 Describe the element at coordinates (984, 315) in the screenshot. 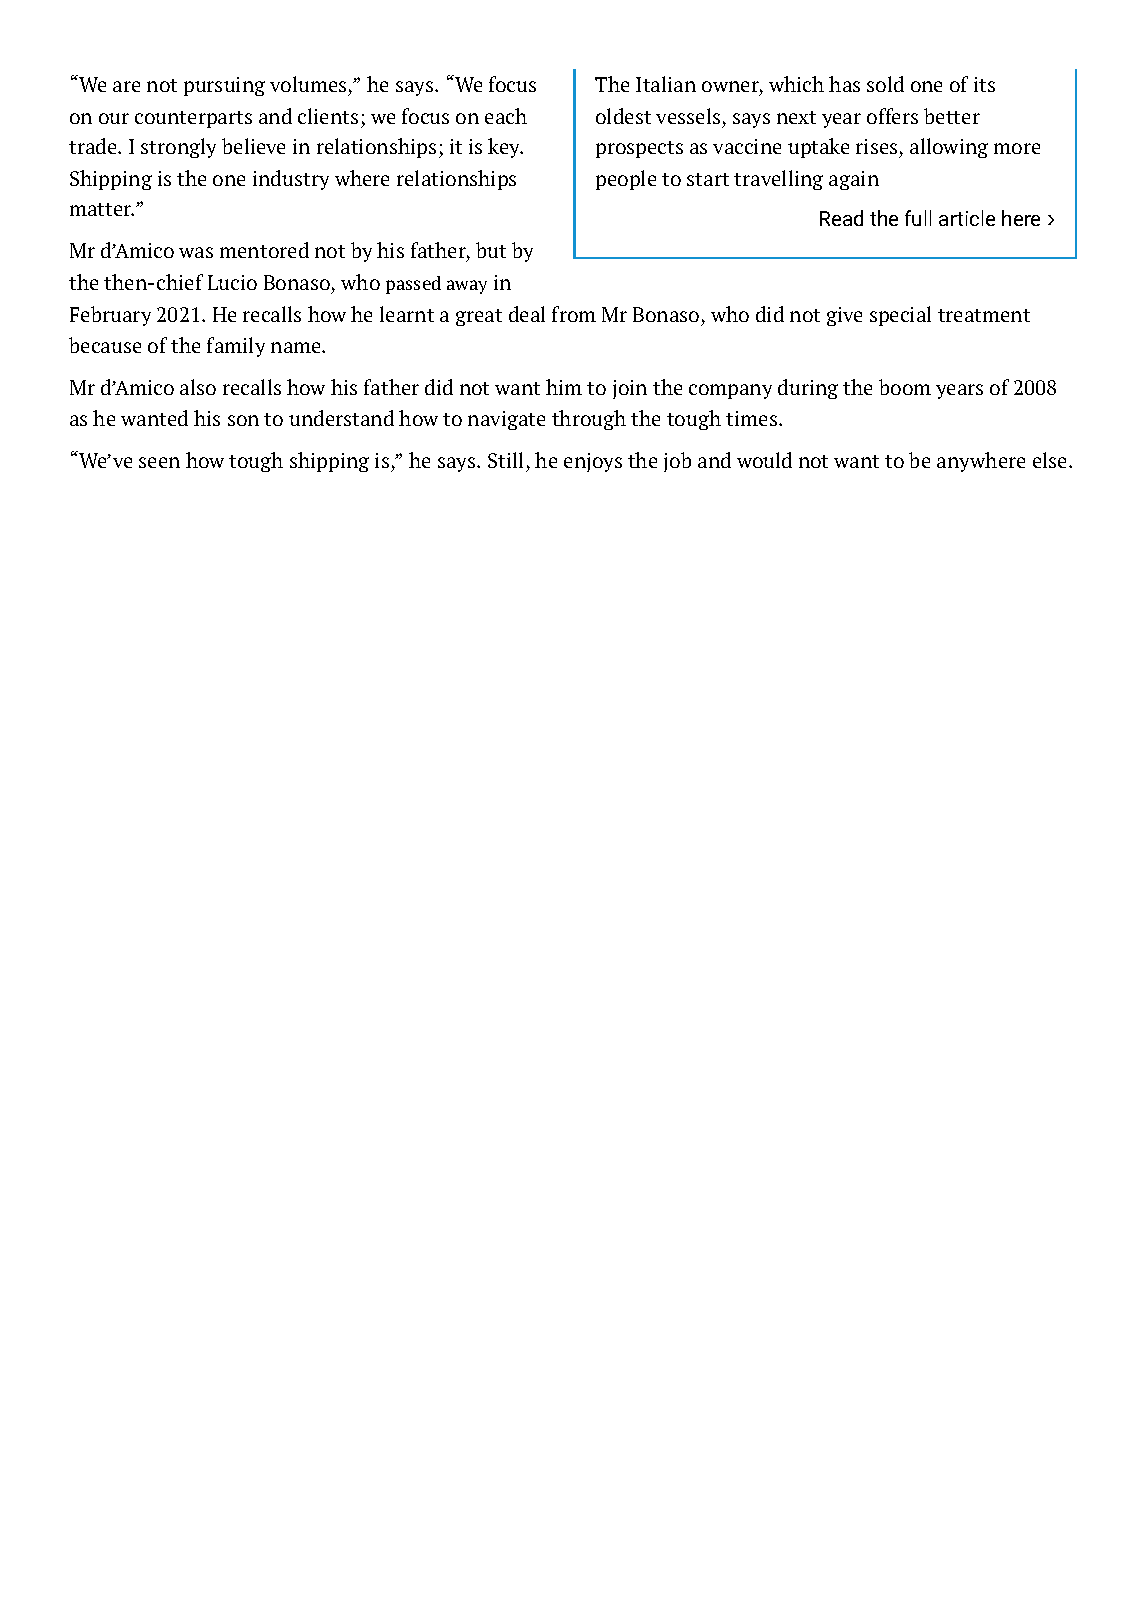

I see `treatment` at that location.
